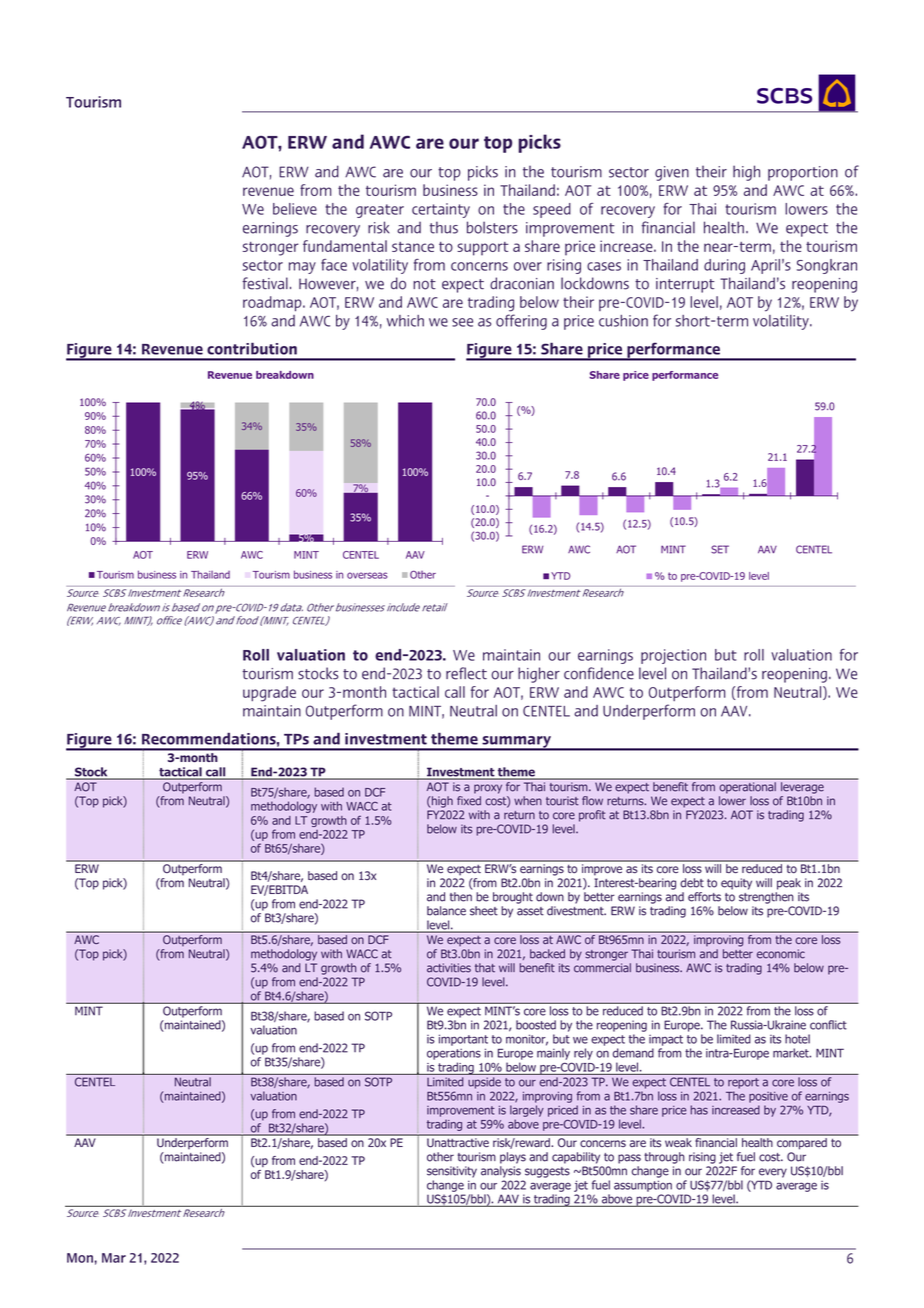  What do you see at coordinates (552, 210) in the screenshot?
I see `speed` at bounding box center [552, 210].
